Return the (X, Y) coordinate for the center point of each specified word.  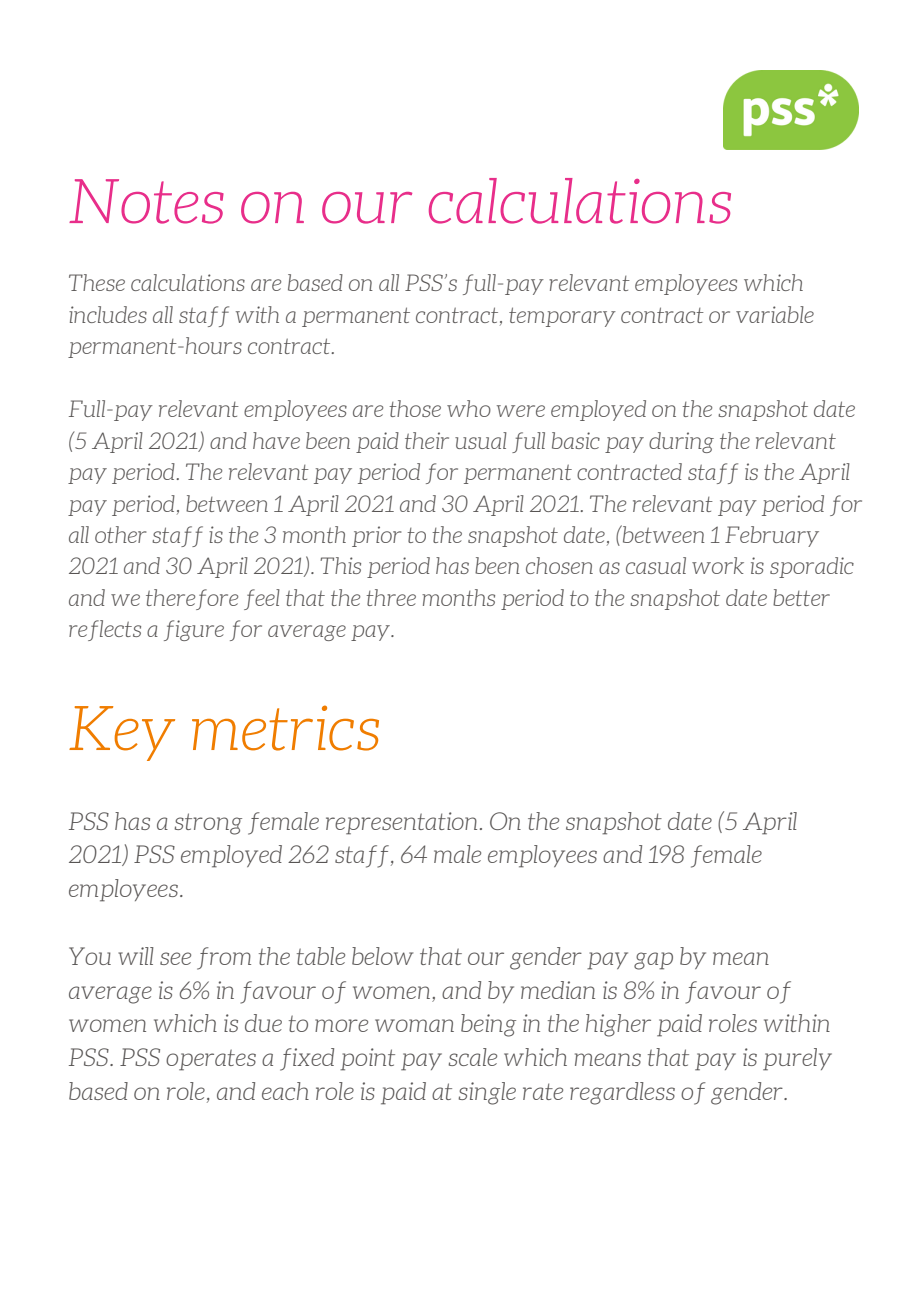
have (276, 440)
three (391, 597)
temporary (562, 317)
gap (653, 961)
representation (401, 823)
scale (473, 1057)
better (801, 597)
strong (208, 824)
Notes (146, 201)
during (681, 442)
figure (194, 630)
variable (775, 314)
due (263, 1023)
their (427, 440)
